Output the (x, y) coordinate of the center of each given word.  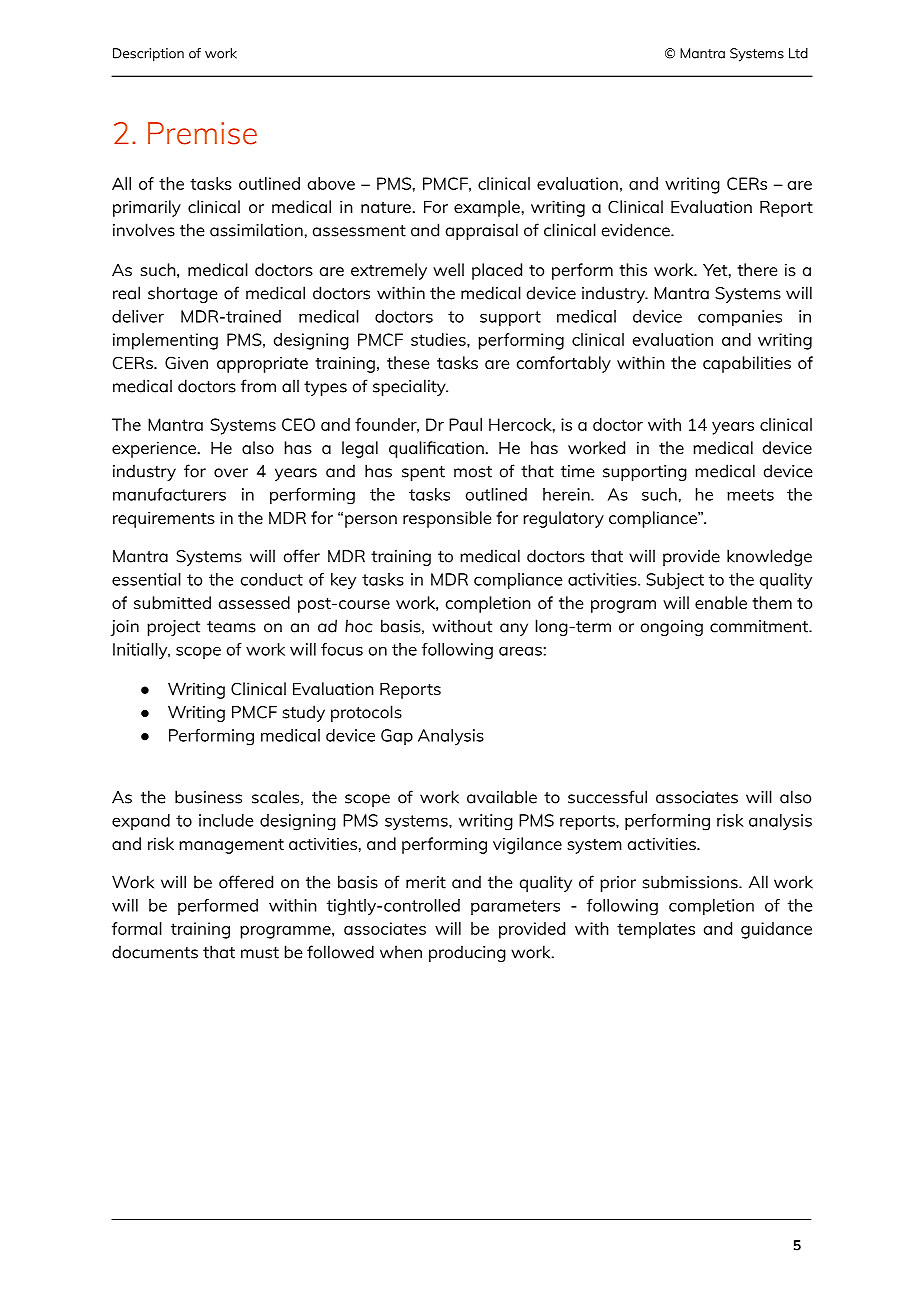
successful (607, 797)
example (487, 208)
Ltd (798, 53)
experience (154, 449)
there (757, 269)
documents (155, 952)
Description (148, 55)
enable (721, 602)
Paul (465, 424)
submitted (172, 602)
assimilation (256, 230)
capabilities (747, 364)
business (208, 797)
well (448, 269)
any (514, 629)
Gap (397, 737)
